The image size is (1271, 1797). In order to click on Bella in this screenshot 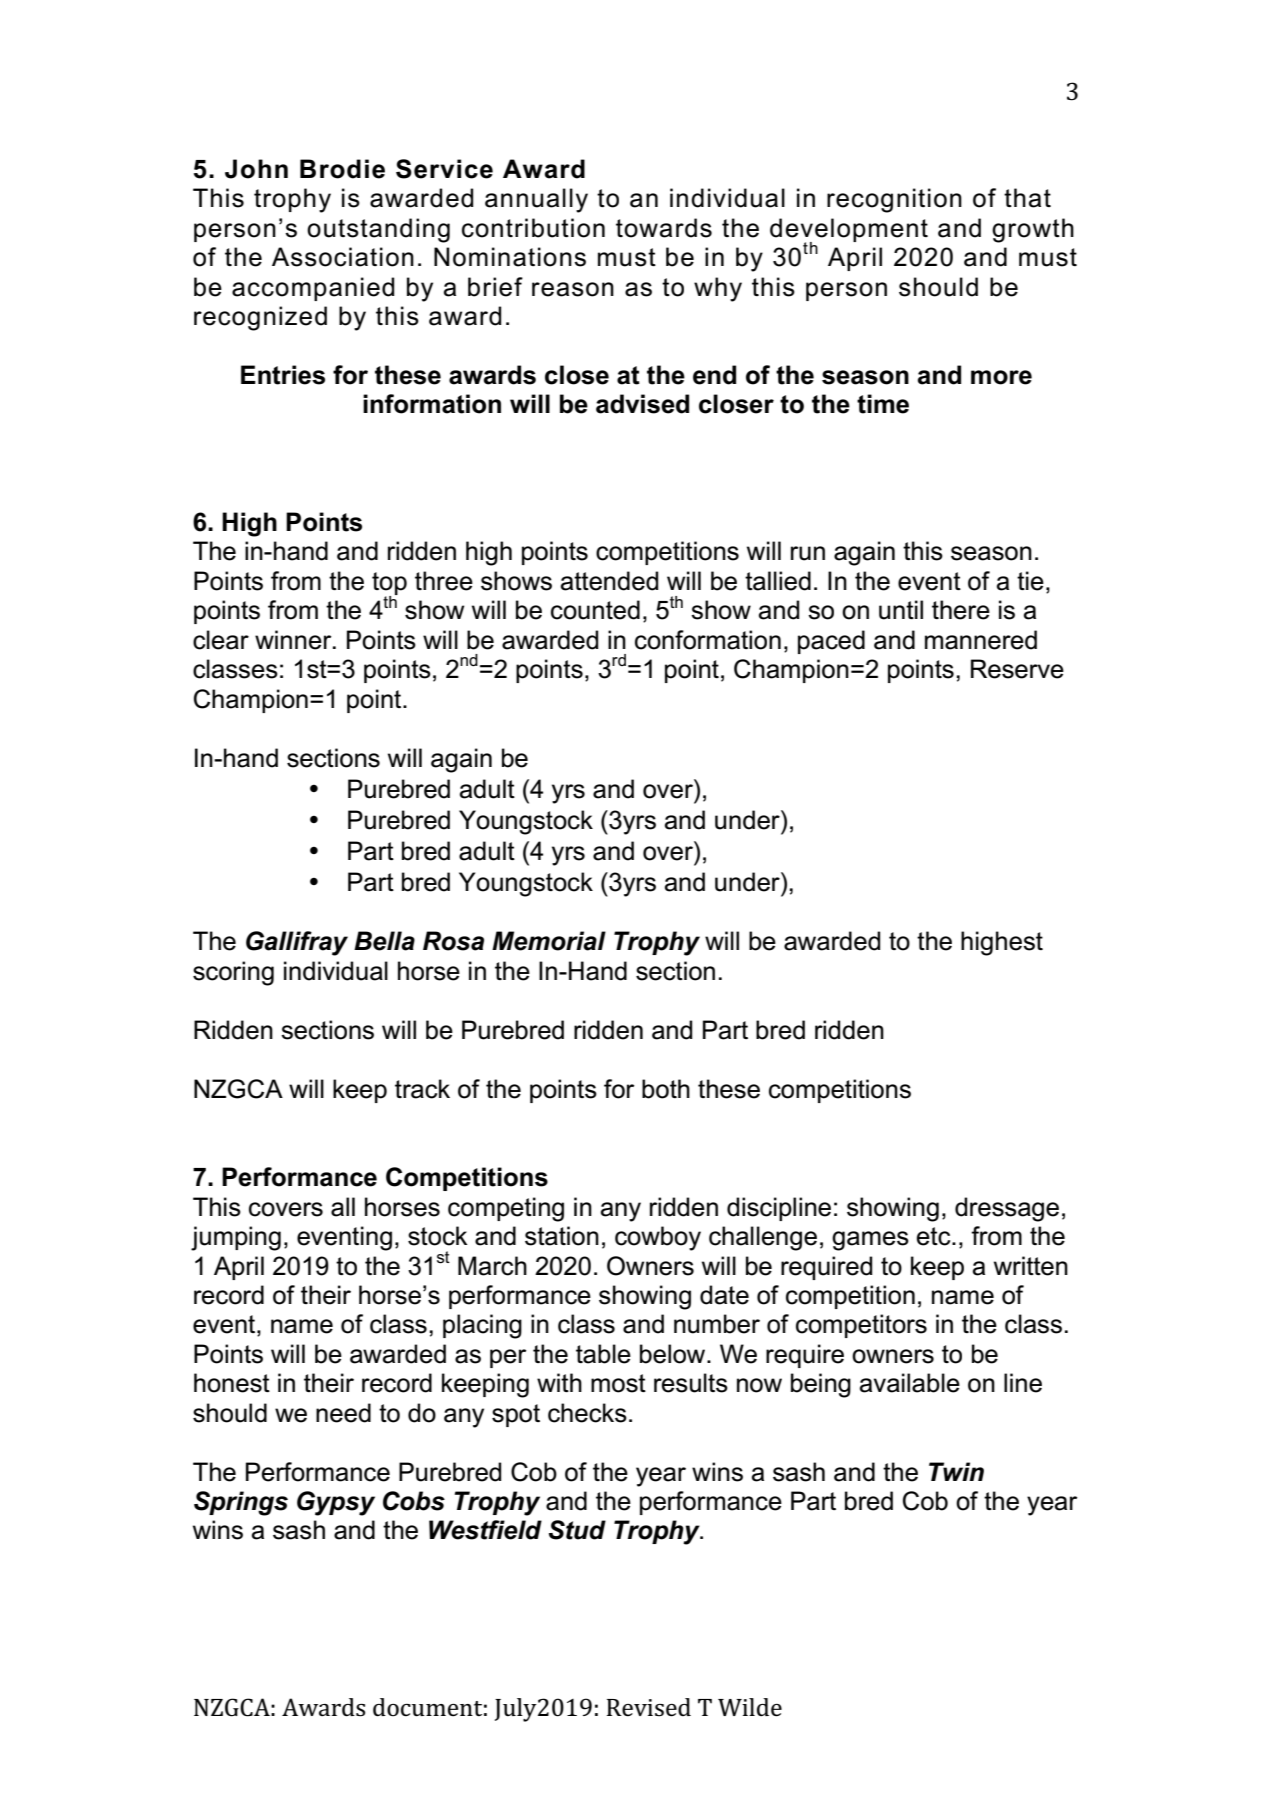, I will do `click(384, 941)`.
